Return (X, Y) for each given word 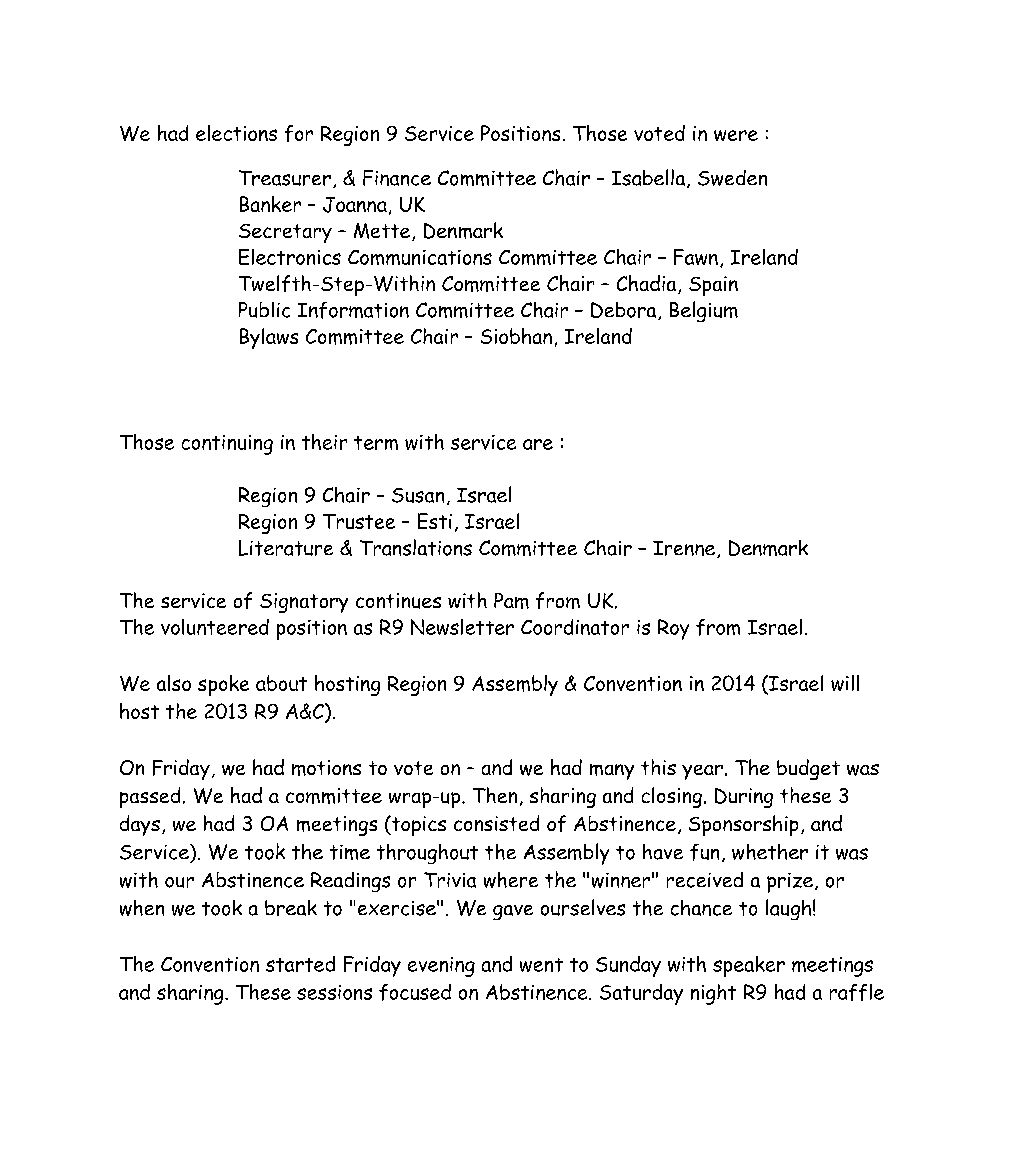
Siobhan (516, 336)
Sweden (732, 178)
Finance (397, 178)
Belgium (704, 311)
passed (150, 797)
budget (808, 769)
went (541, 965)
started (300, 964)
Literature (286, 548)
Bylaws (269, 338)
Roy (673, 629)
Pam (511, 601)
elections (236, 133)
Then (495, 795)
